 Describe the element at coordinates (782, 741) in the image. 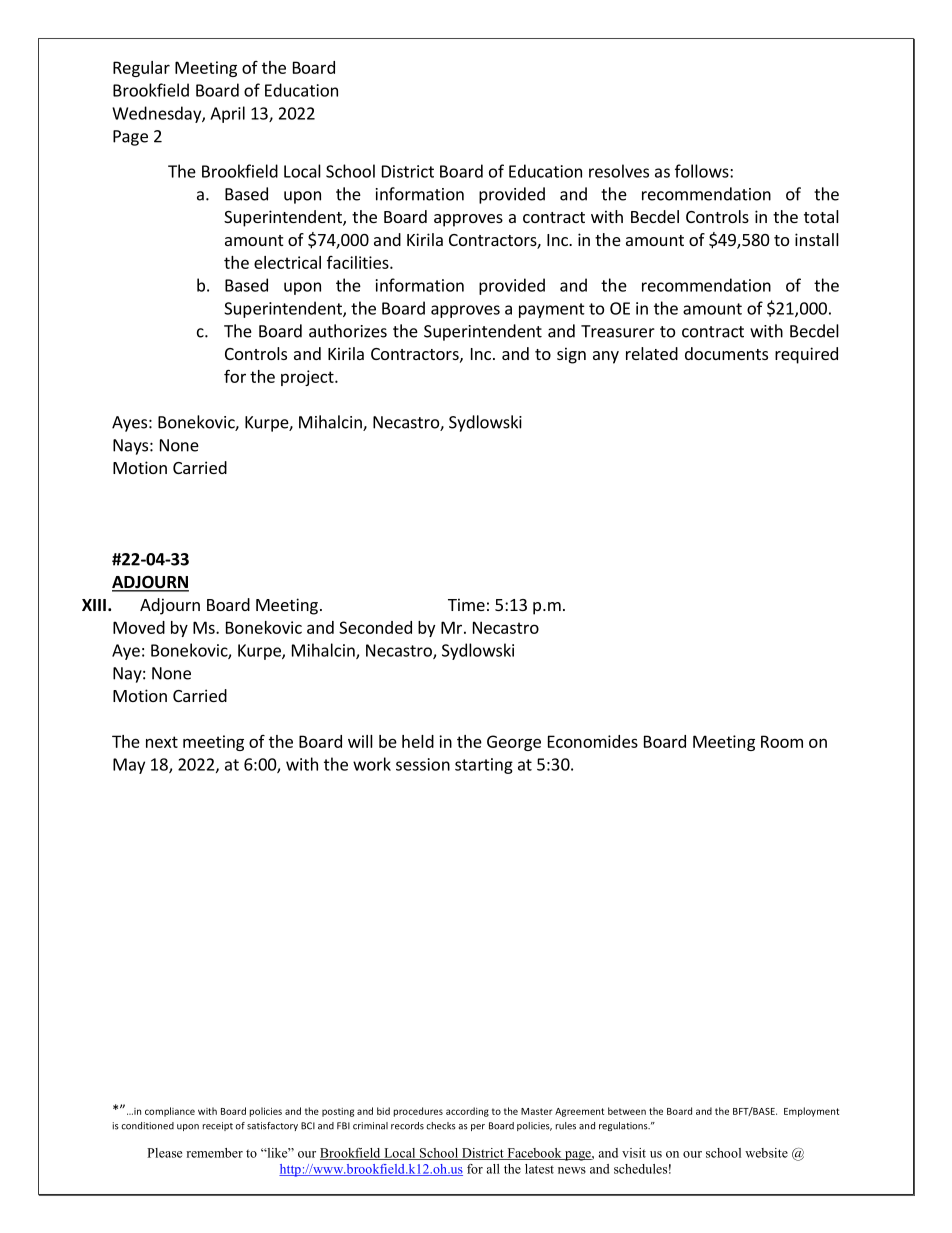

I see `Room` at that location.
